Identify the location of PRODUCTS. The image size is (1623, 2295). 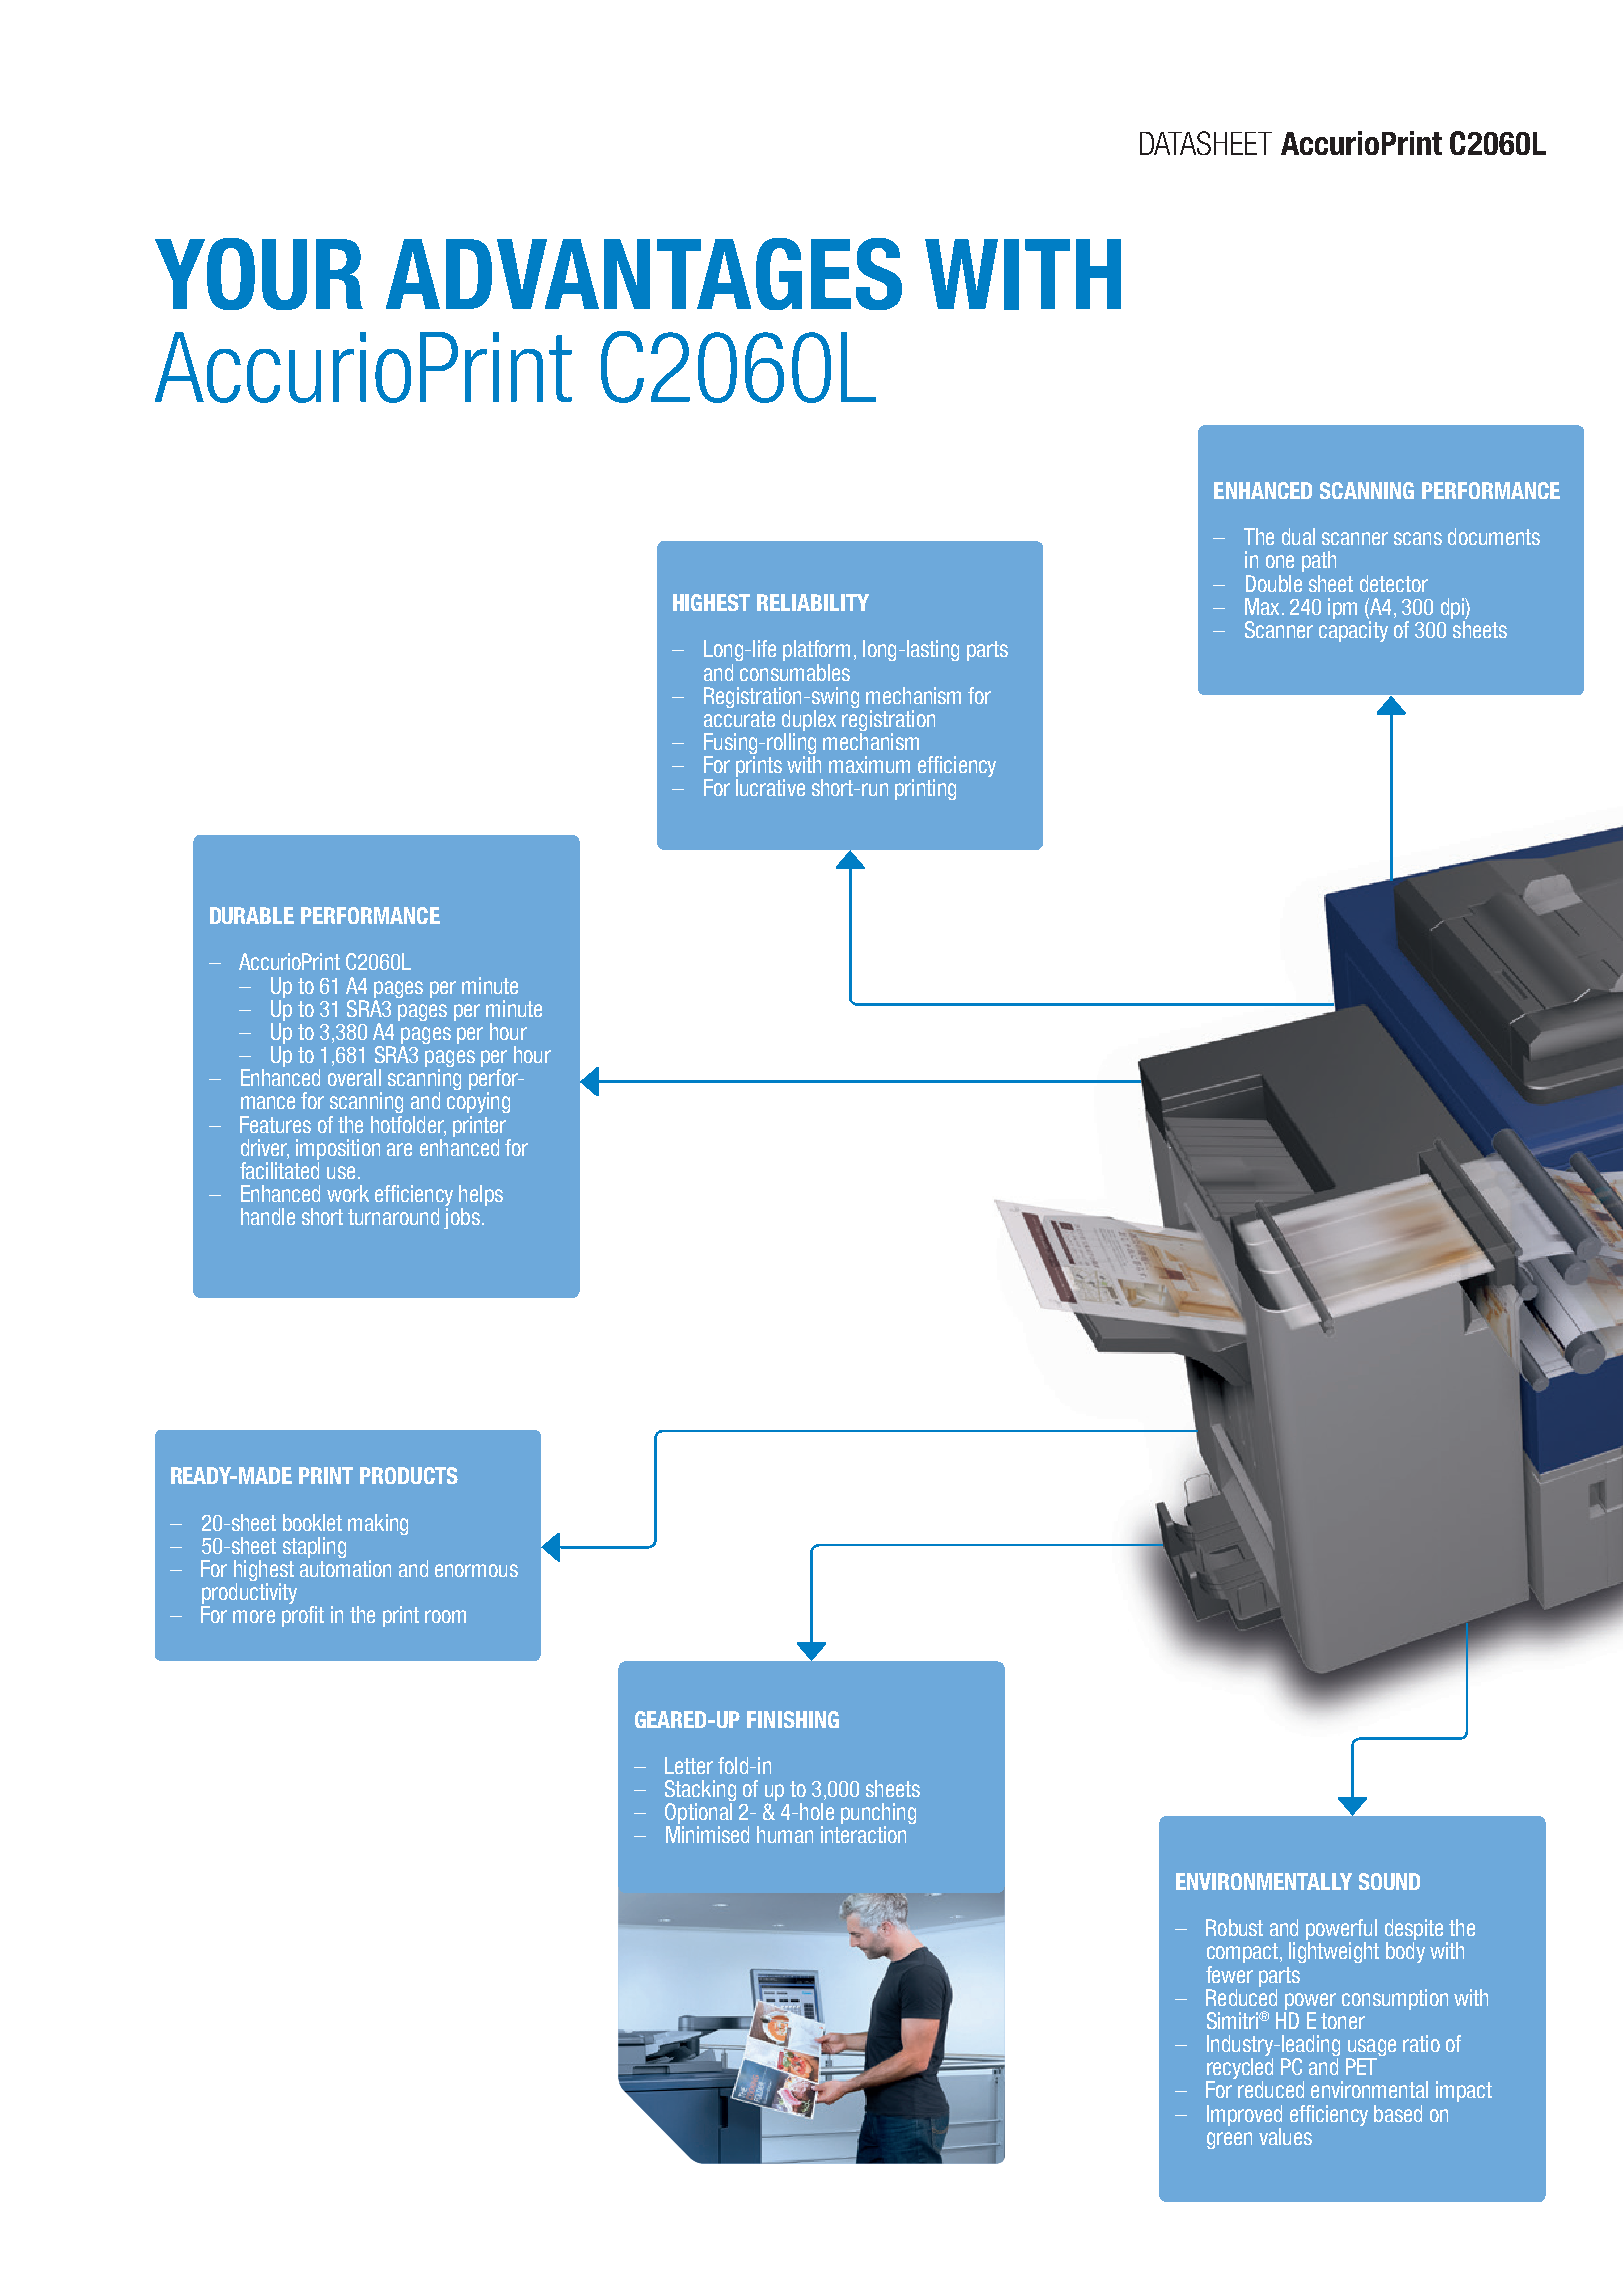
(409, 1475).
